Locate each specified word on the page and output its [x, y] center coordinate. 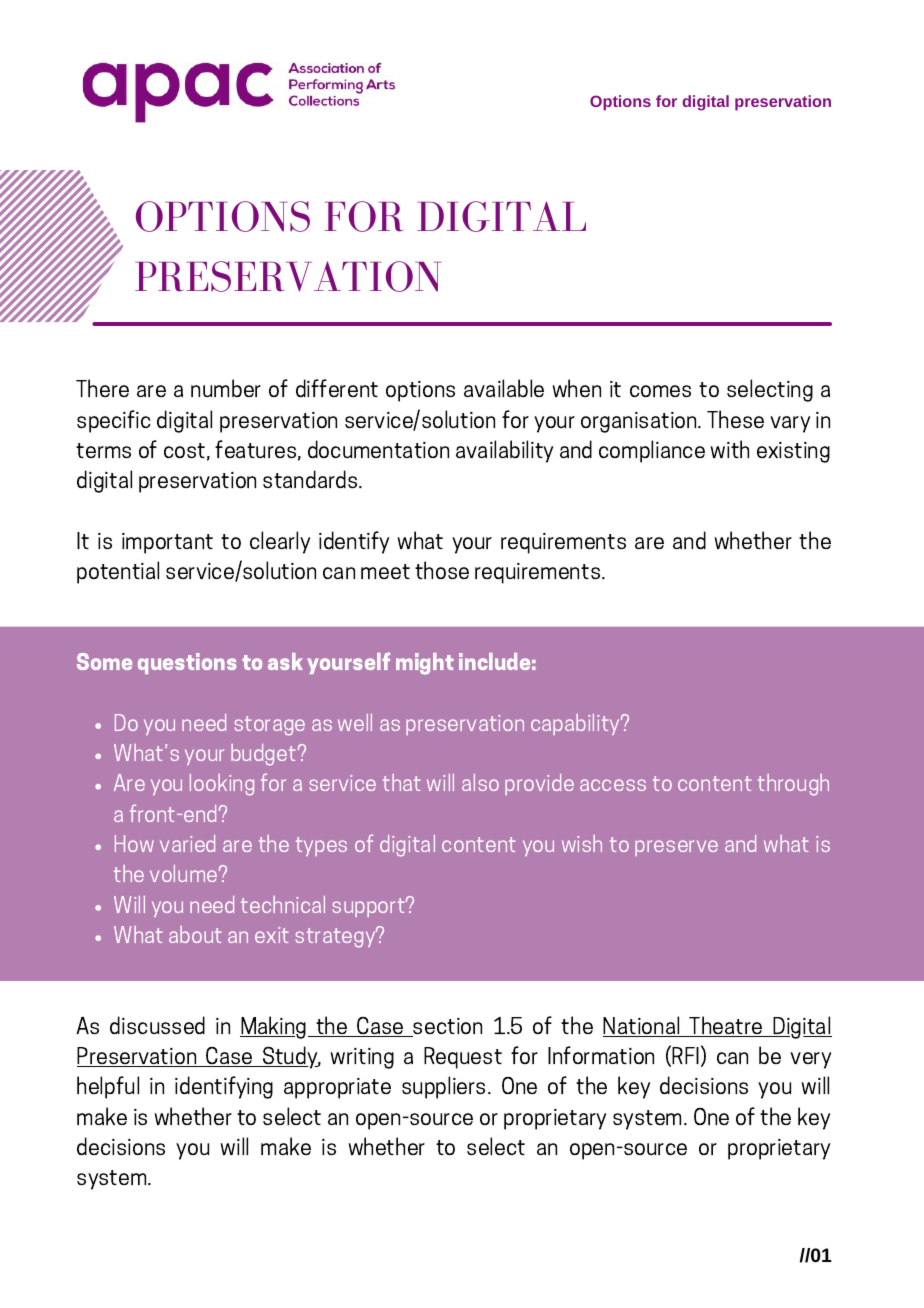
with [729, 449]
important [167, 543]
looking [222, 785]
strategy [336, 937]
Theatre [726, 1026]
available [504, 388]
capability [577, 724]
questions [187, 663]
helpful [108, 1087]
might [425, 664]
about [195, 934]
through [793, 785]
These [735, 419]
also [480, 782]
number [226, 388]
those [442, 570]
